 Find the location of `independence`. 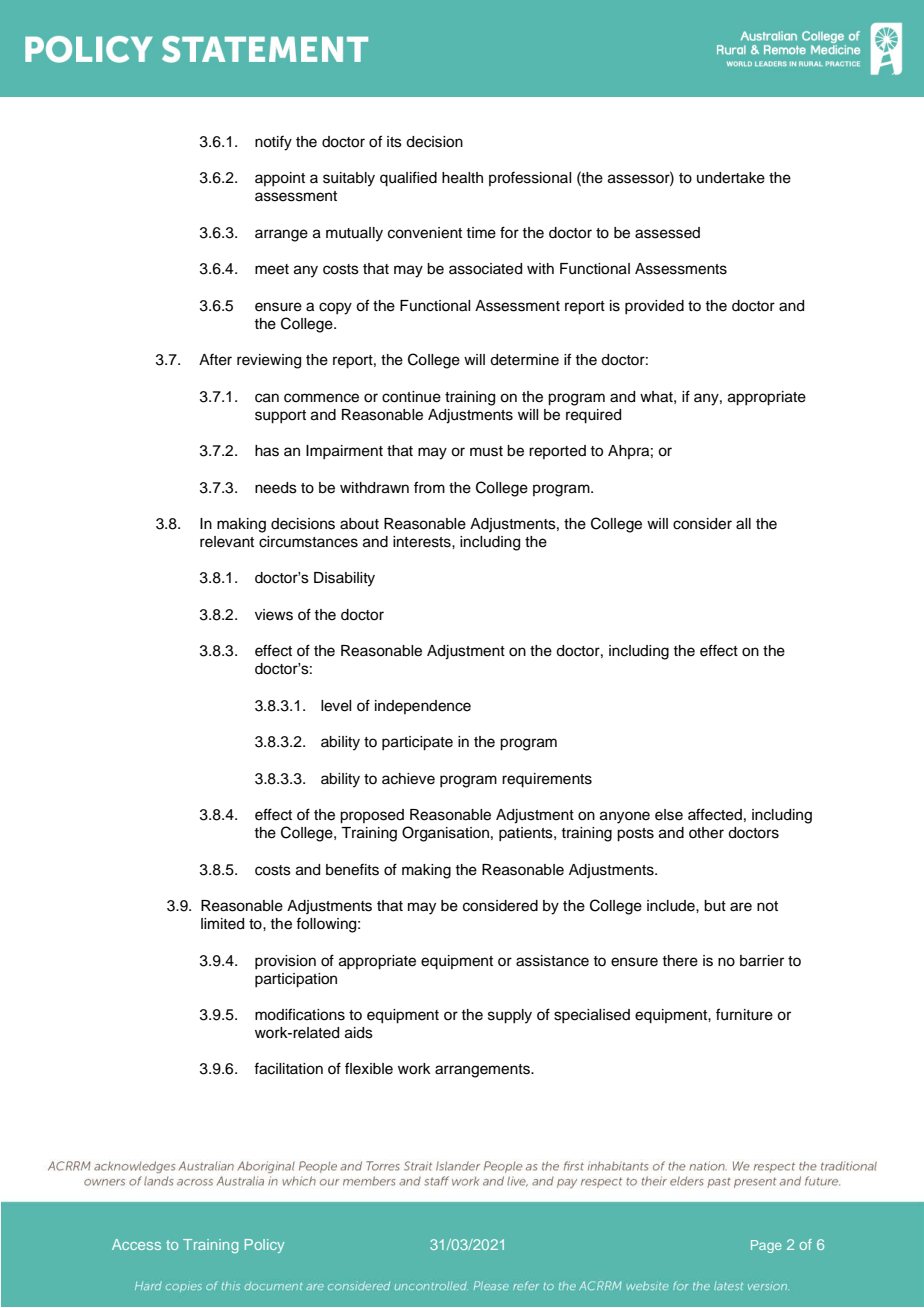

independence is located at coordinates (423, 707).
